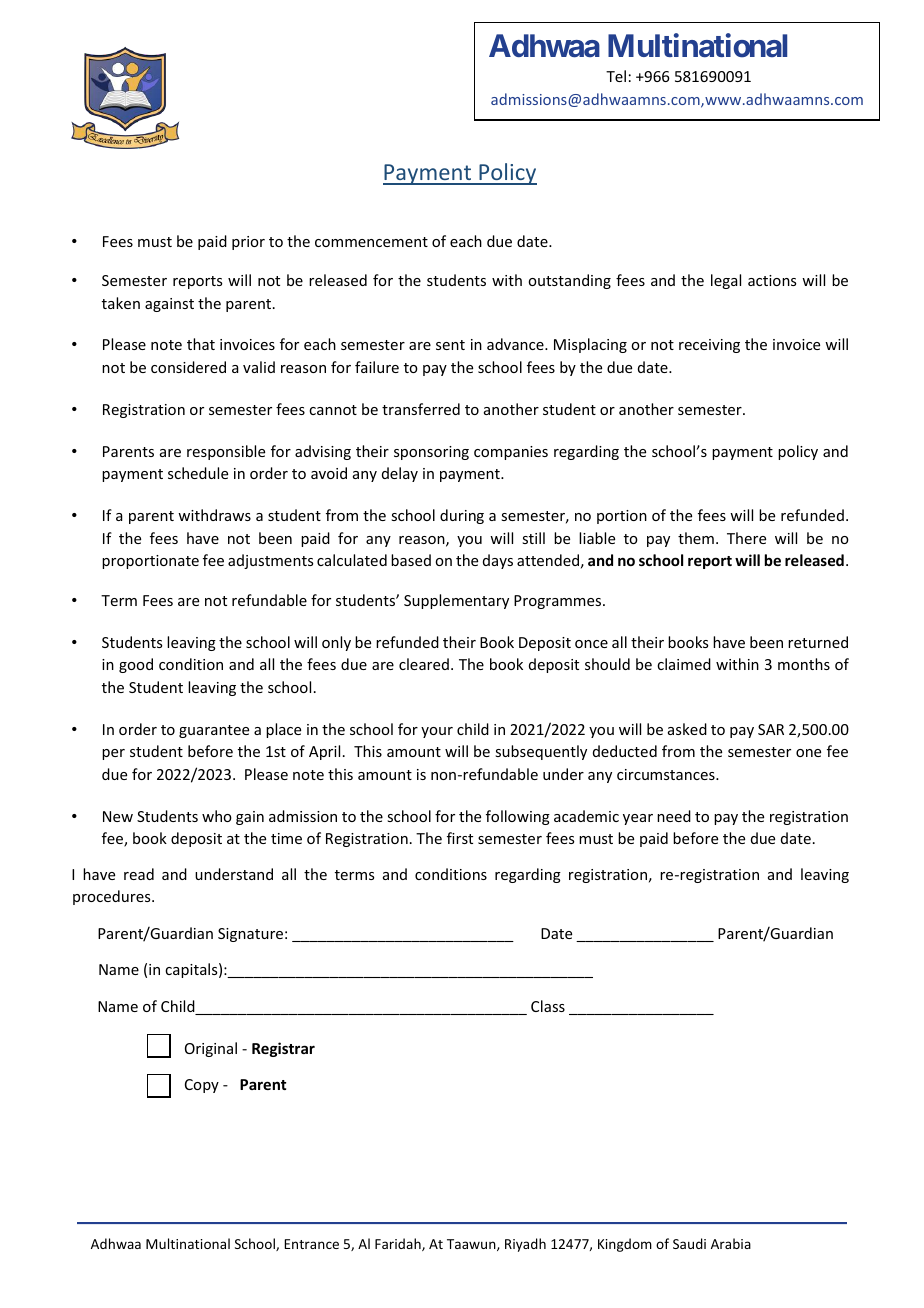  I want to click on need, so click(674, 816).
